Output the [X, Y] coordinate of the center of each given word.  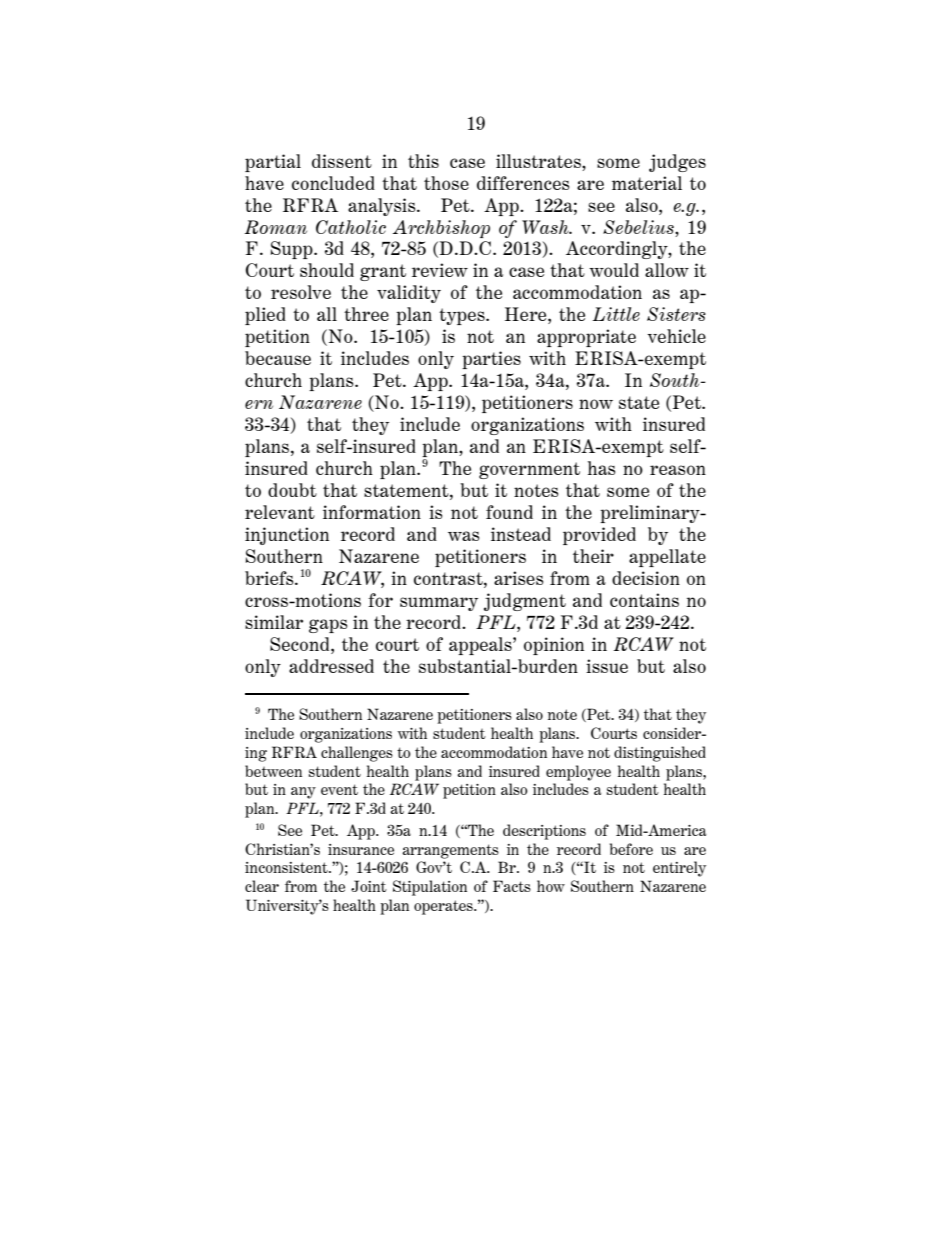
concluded [333, 183]
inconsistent [287, 867]
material [647, 183]
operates [444, 907]
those [446, 183]
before [631, 849]
